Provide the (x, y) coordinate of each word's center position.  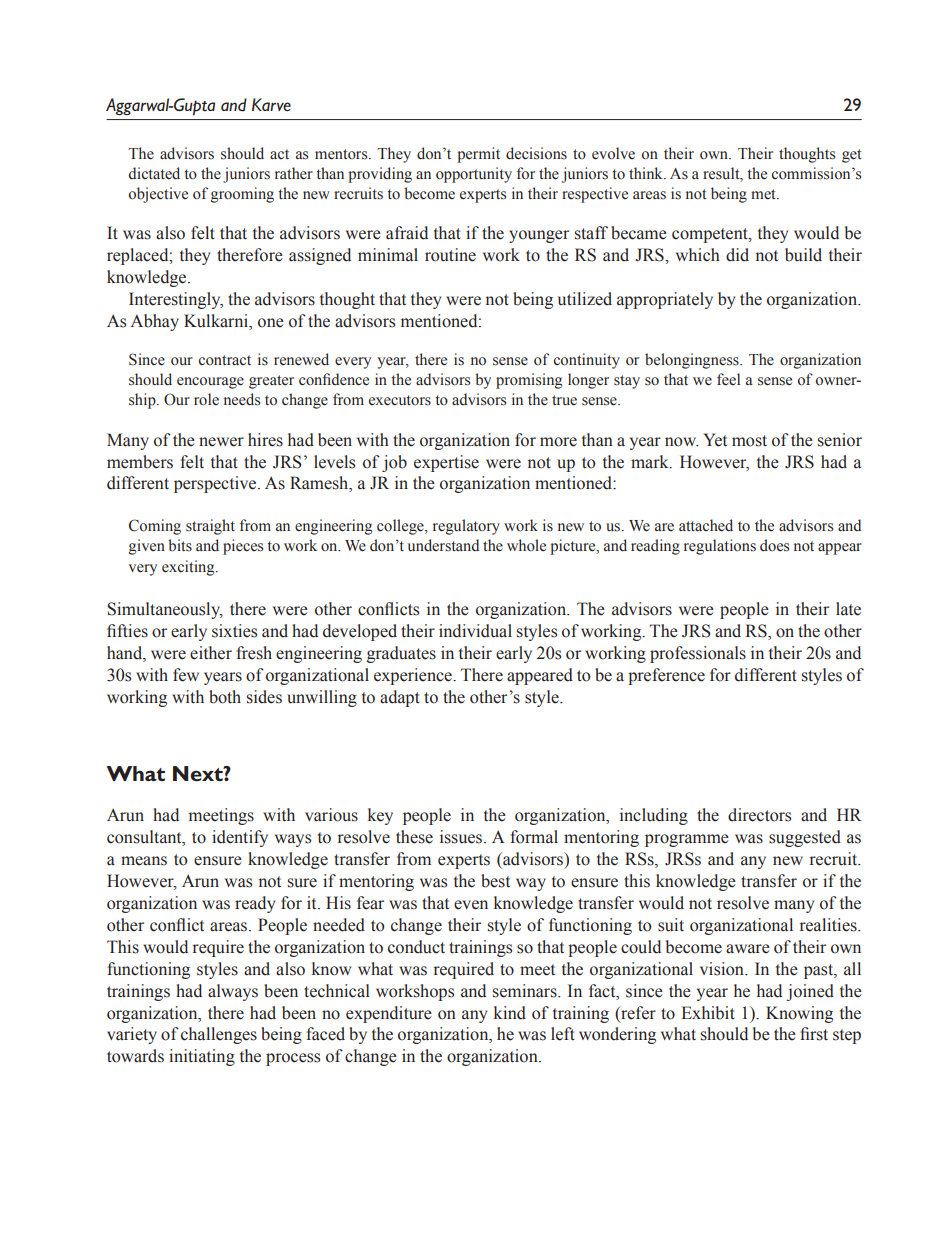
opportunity (474, 175)
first (814, 1034)
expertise (446, 463)
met (764, 194)
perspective (216, 484)
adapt (400, 698)
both (225, 697)
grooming (242, 195)
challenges (219, 1035)
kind (510, 1013)
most (749, 441)
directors (759, 815)
